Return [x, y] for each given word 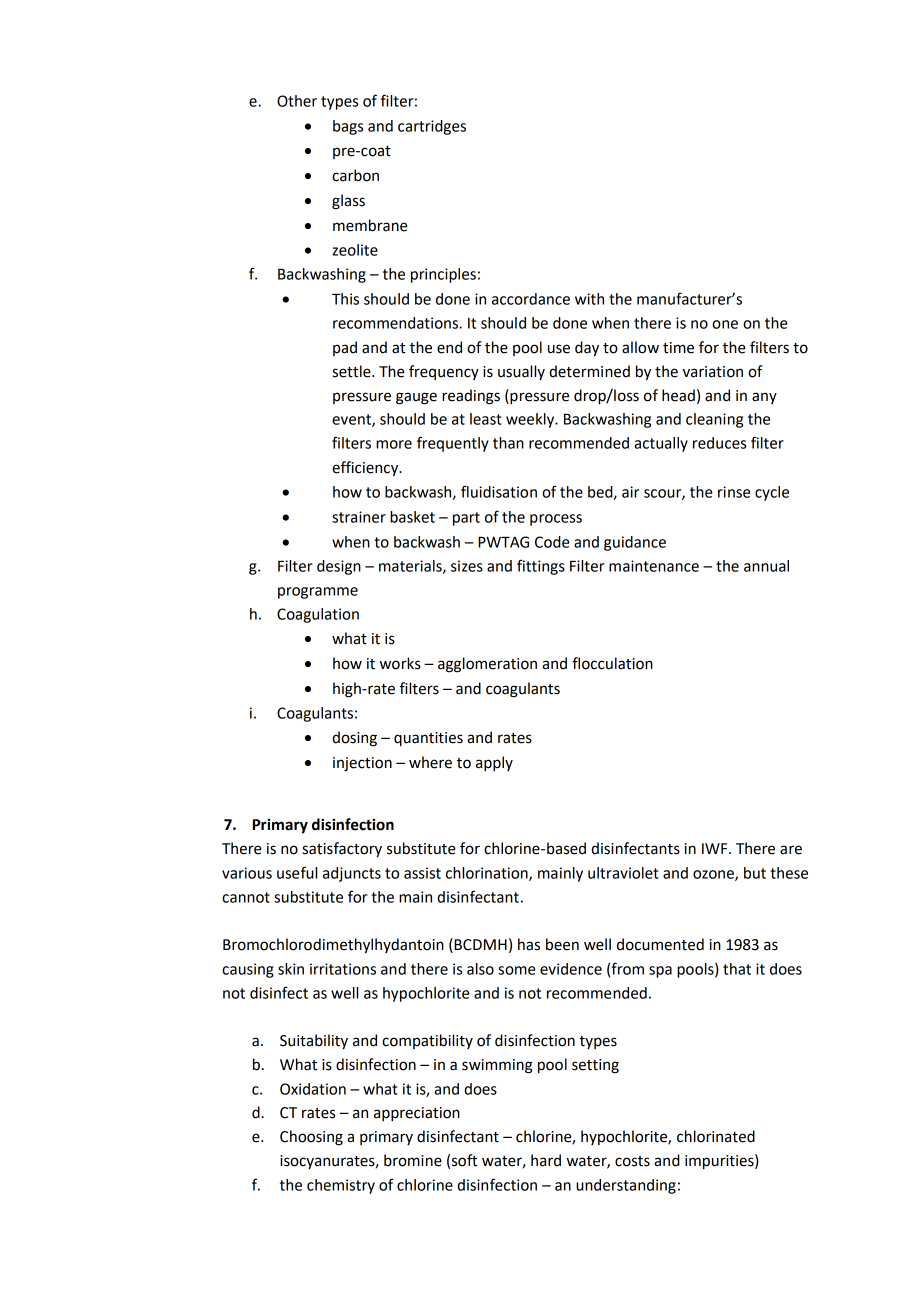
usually [521, 372]
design [339, 567]
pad [345, 348]
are [791, 850]
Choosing [311, 1138]
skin [291, 969]
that [737, 969]
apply [494, 763]
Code [552, 542]
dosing [354, 739]
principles [443, 275]
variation [713, 372]
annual [766, 566]
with [589, 299]
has [529, 944]
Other [297, 101]
